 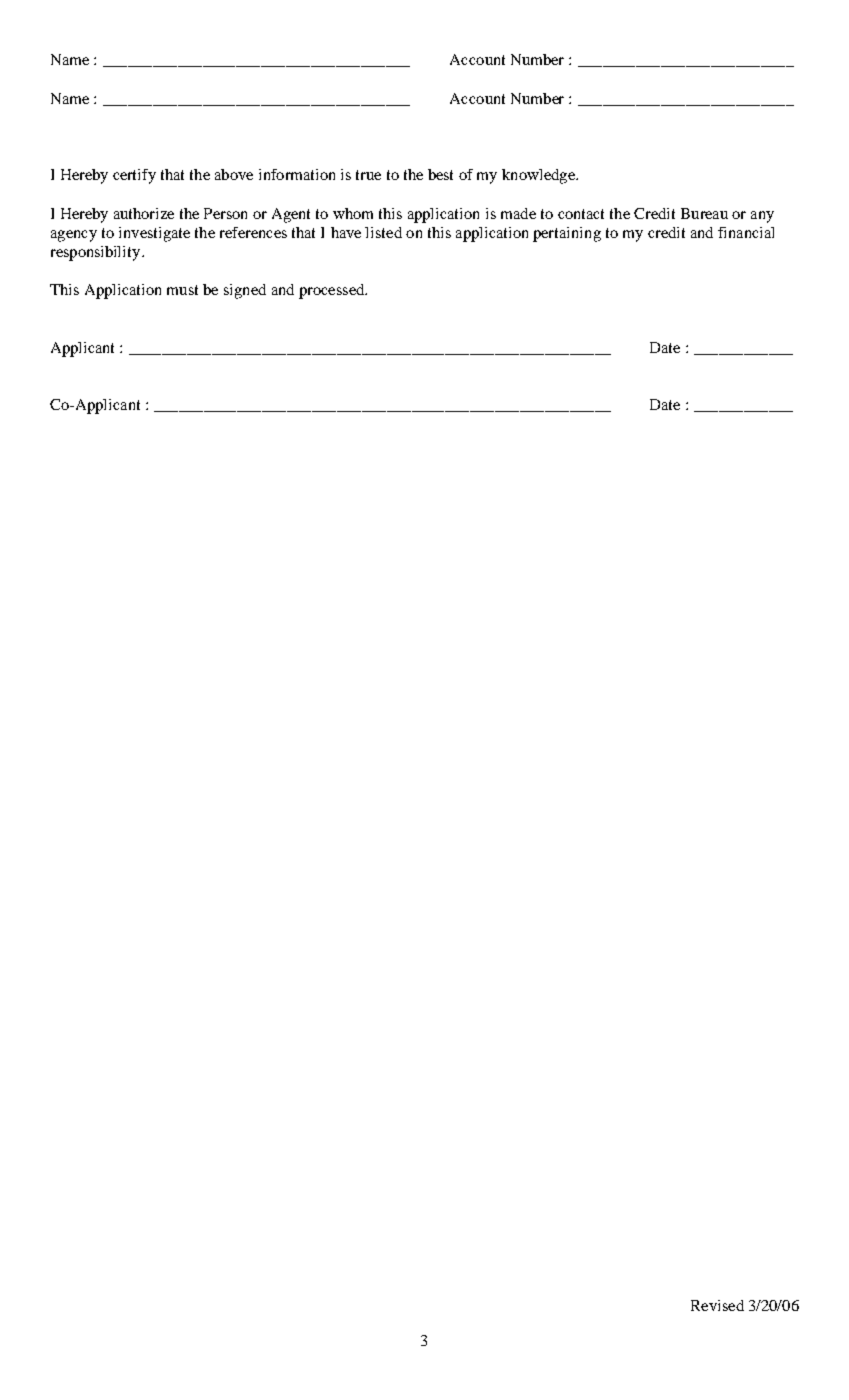 I want to click on any, so click(x=762, y=217).
